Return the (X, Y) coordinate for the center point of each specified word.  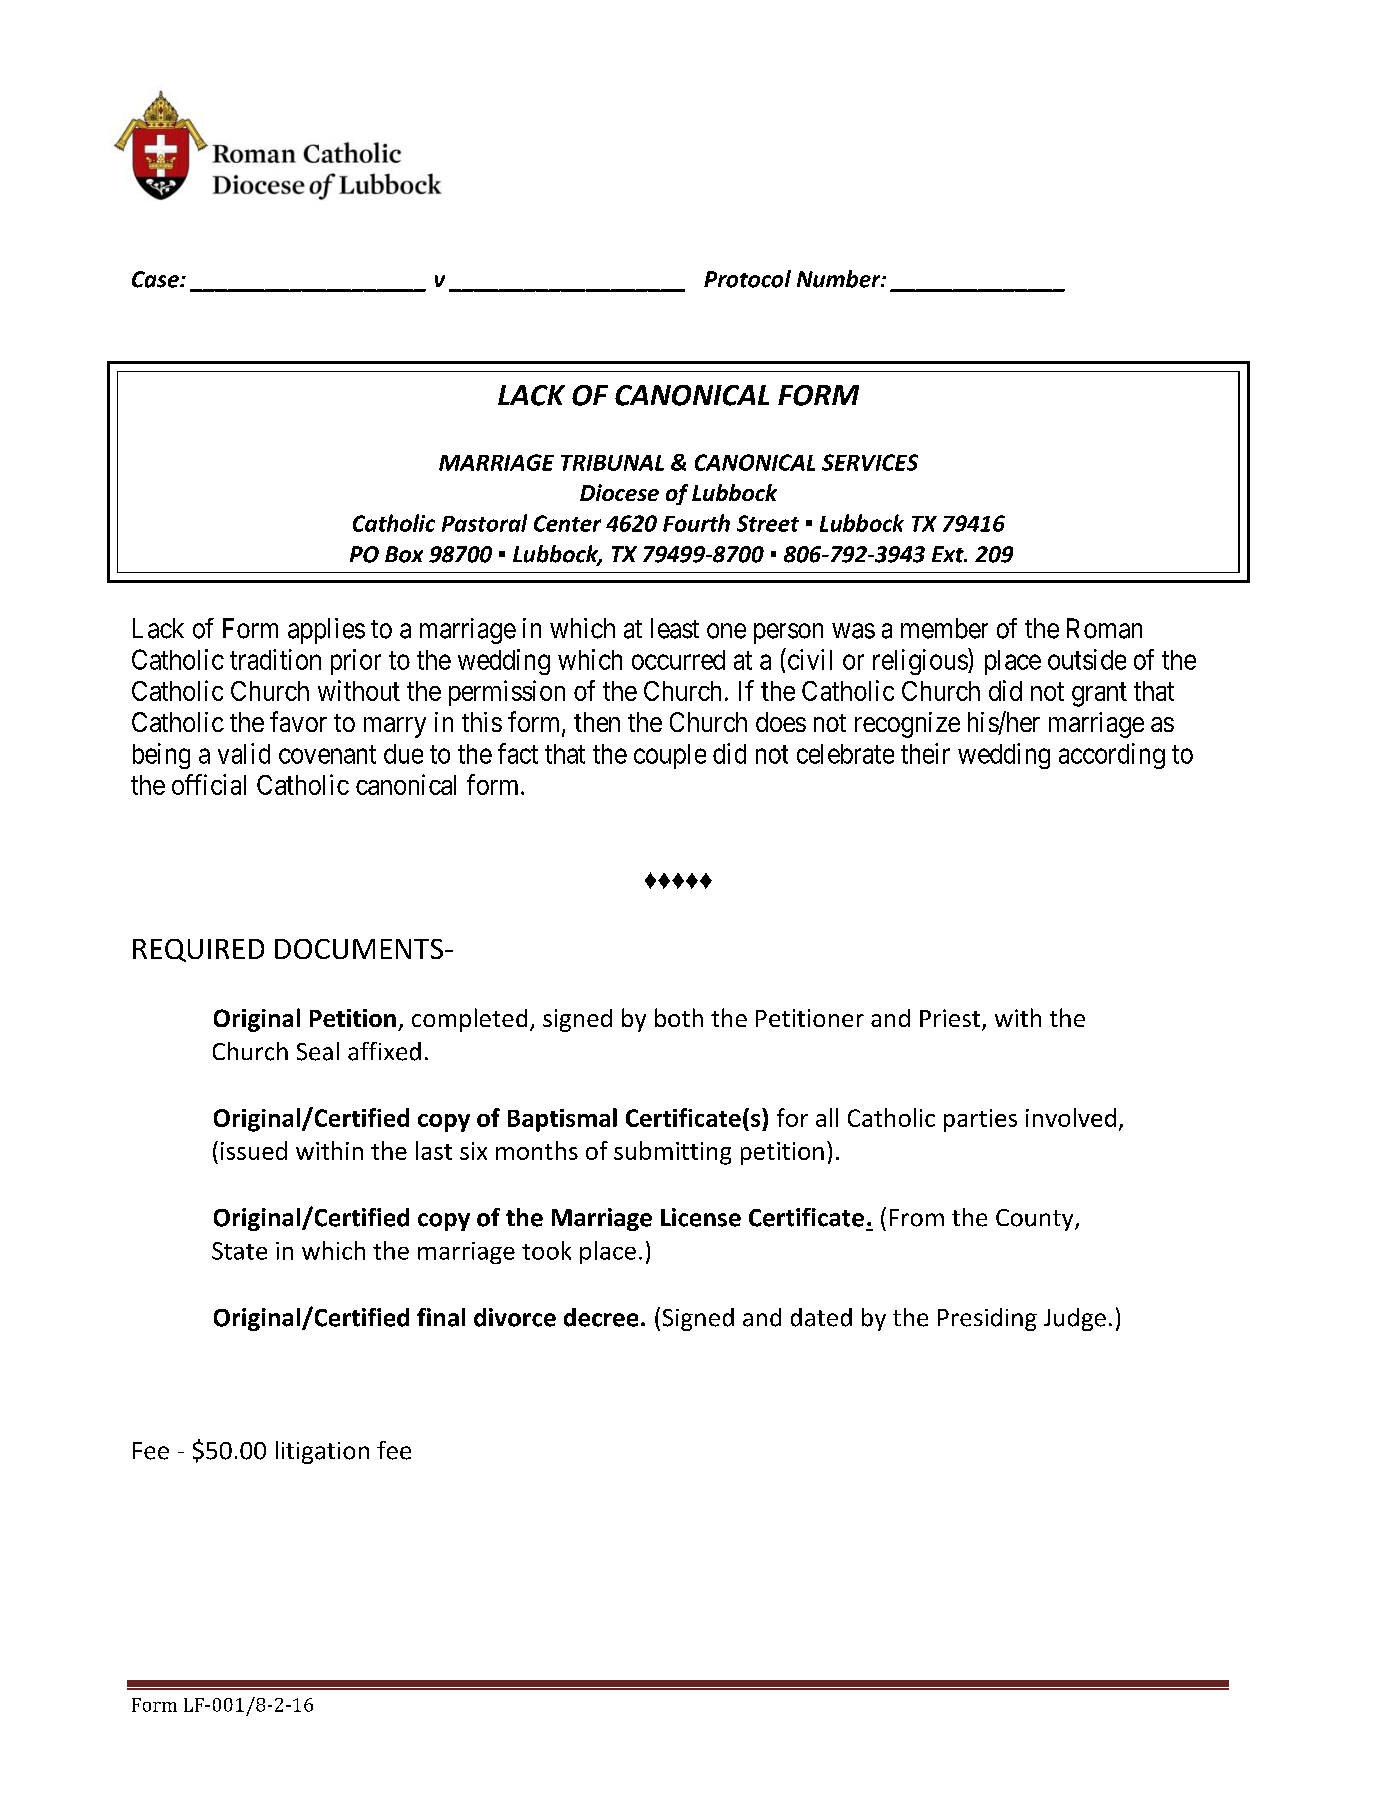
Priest (951, 1019)
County (1036, 1220)
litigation (322, 1452)
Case (156, 279)
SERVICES (870, 462)
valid (244, 753)
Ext (949, 554)
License (701, 1217)
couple (670, 756)
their (925, 753)
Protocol (747, 279)
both (679, 1017)
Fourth (696, 523)
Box (404, 554)
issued (254, 1150)
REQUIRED (198, 950)
